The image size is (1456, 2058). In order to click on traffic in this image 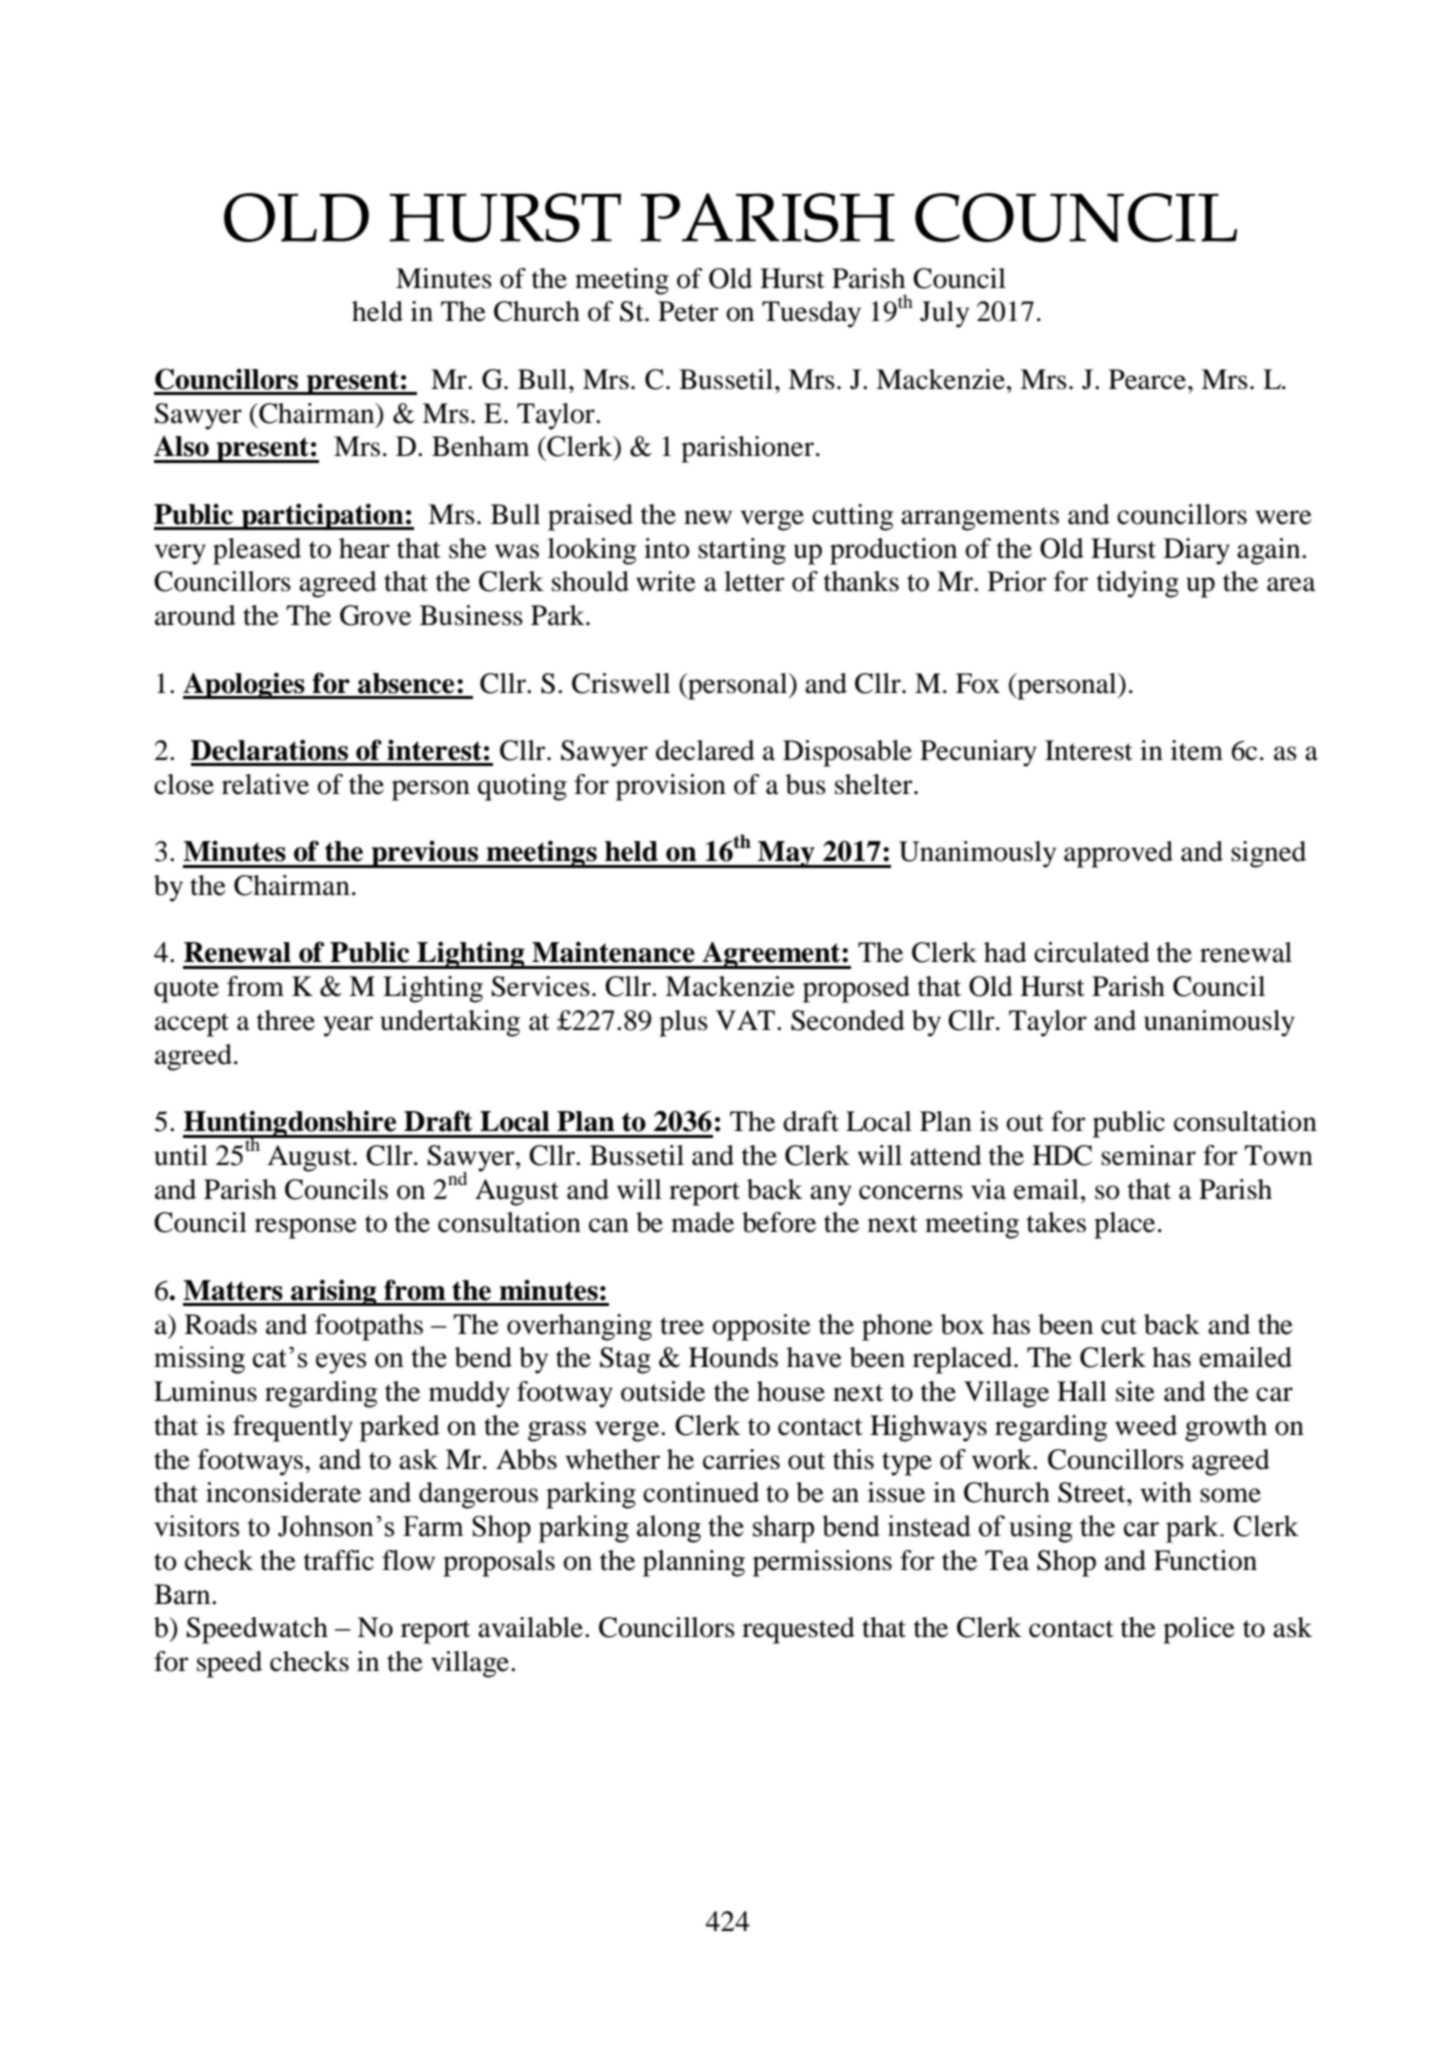, I will do `click(339, 1560)`.
